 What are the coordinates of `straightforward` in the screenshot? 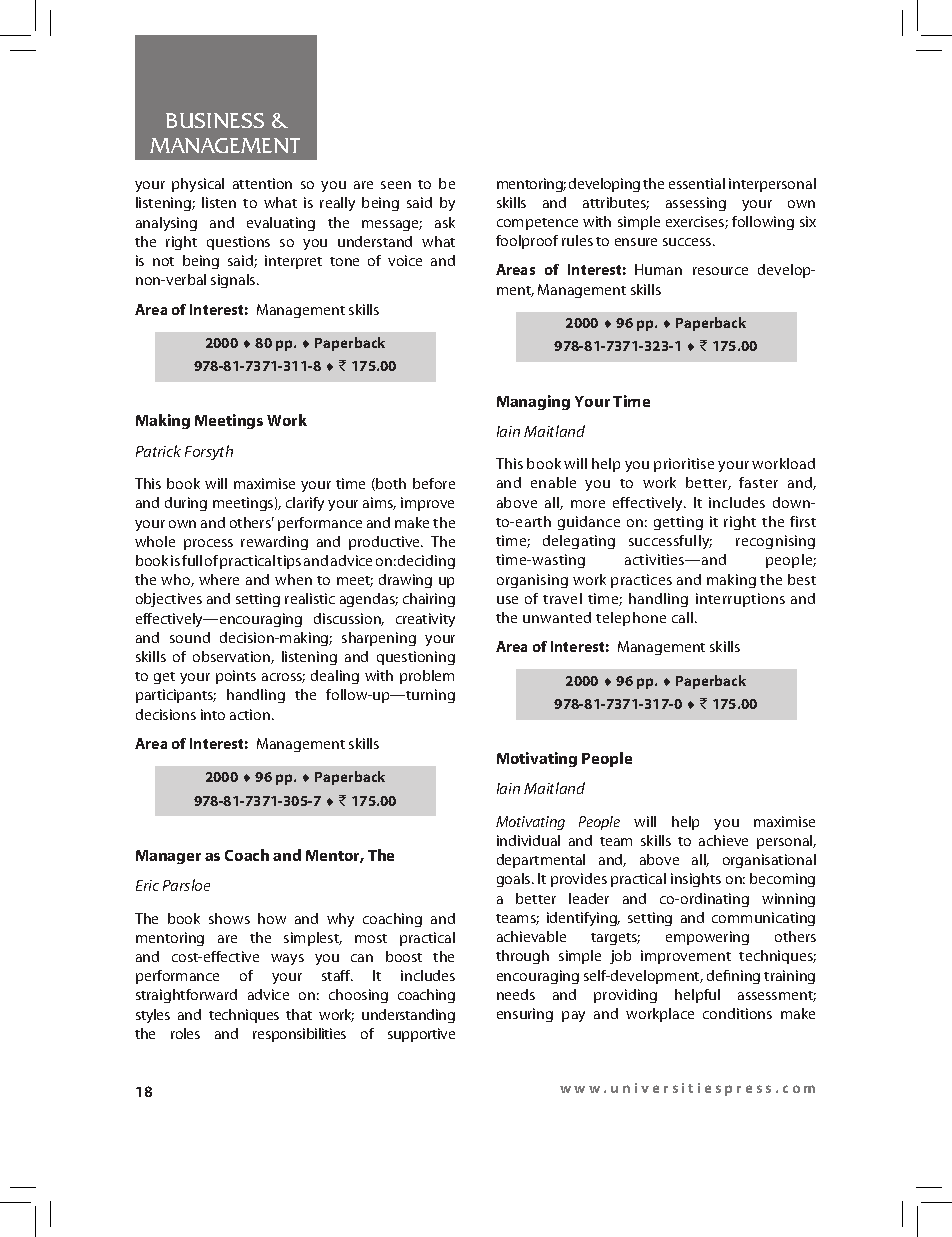 It's located at (186, 996).
